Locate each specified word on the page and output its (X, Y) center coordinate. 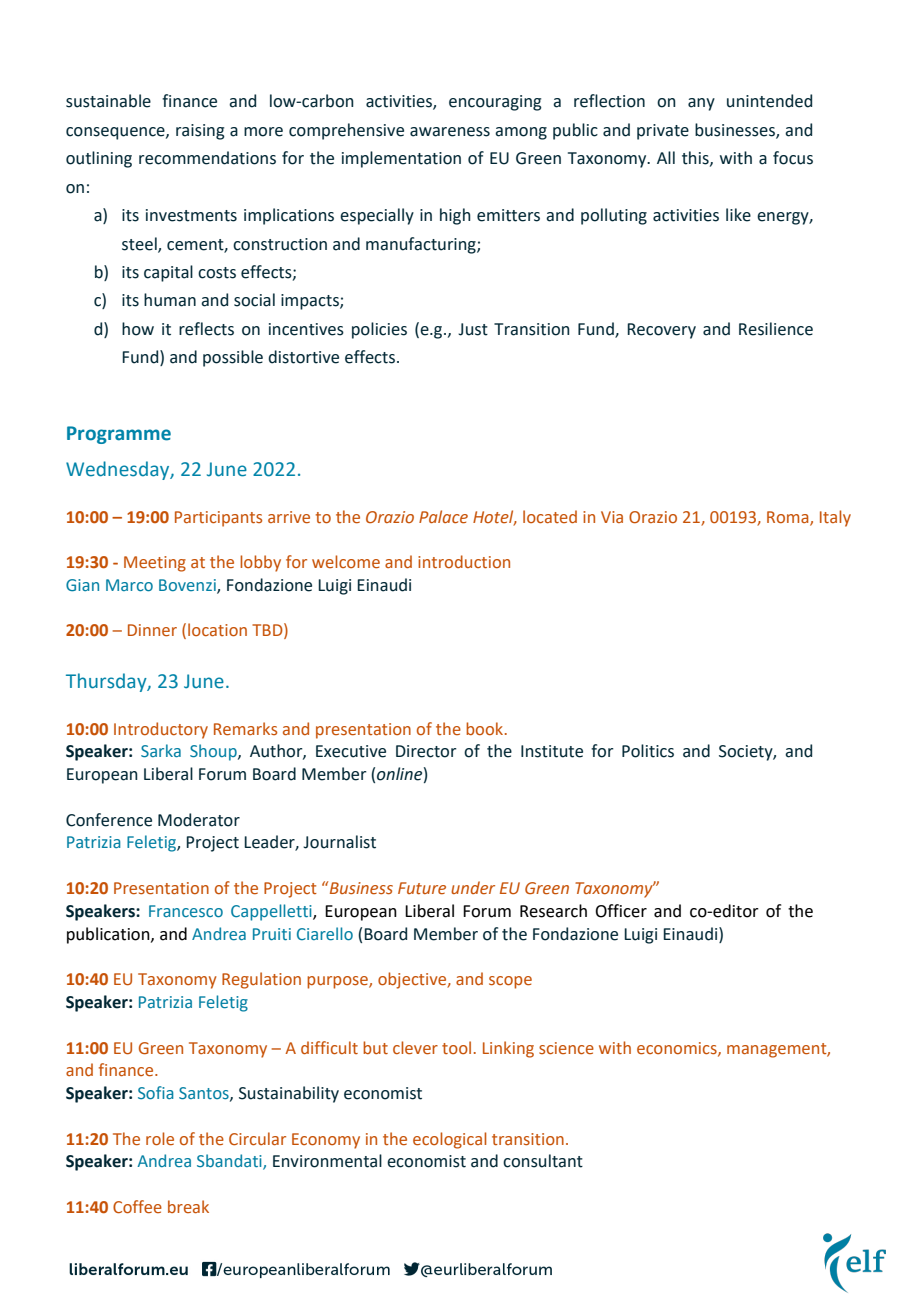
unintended (769, 101)
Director (426, 751)
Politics (648, 751)
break (188, 1206)
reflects (206, 329)
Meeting (155, 564)
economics (678, 1049)
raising (200, 132)
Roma (789, 518)
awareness (450, 132)
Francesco (186, 911)
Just (473, 329)
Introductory (161, 730)
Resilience (776, 329)
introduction (464, 561)
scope (510, 982)
